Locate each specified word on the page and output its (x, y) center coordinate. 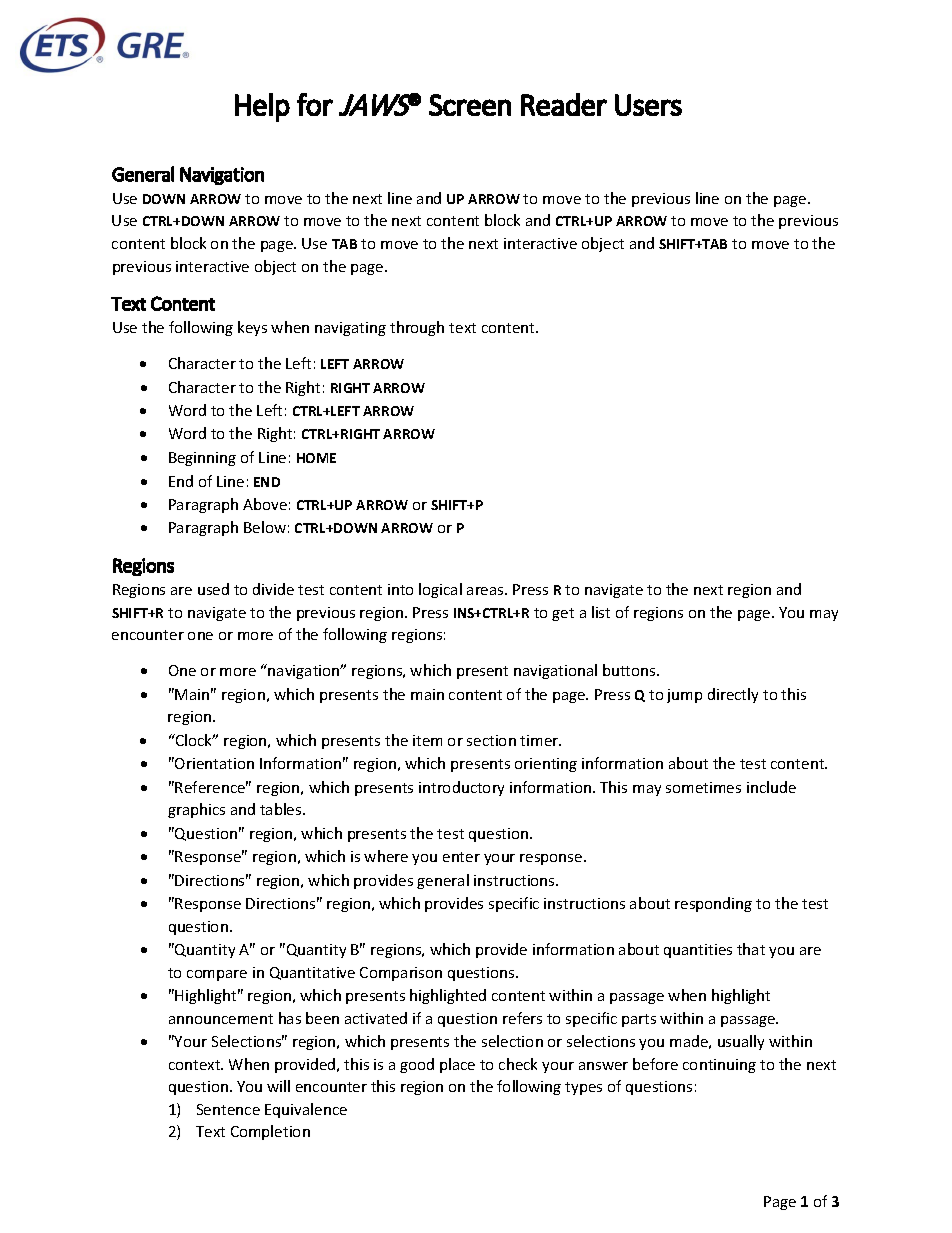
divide (273, 589)
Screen (470, 105)
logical (440, 590)
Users (648, 105)
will (278, 1086)
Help (262, 107)
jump (684, 696)
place (457, 1065)
